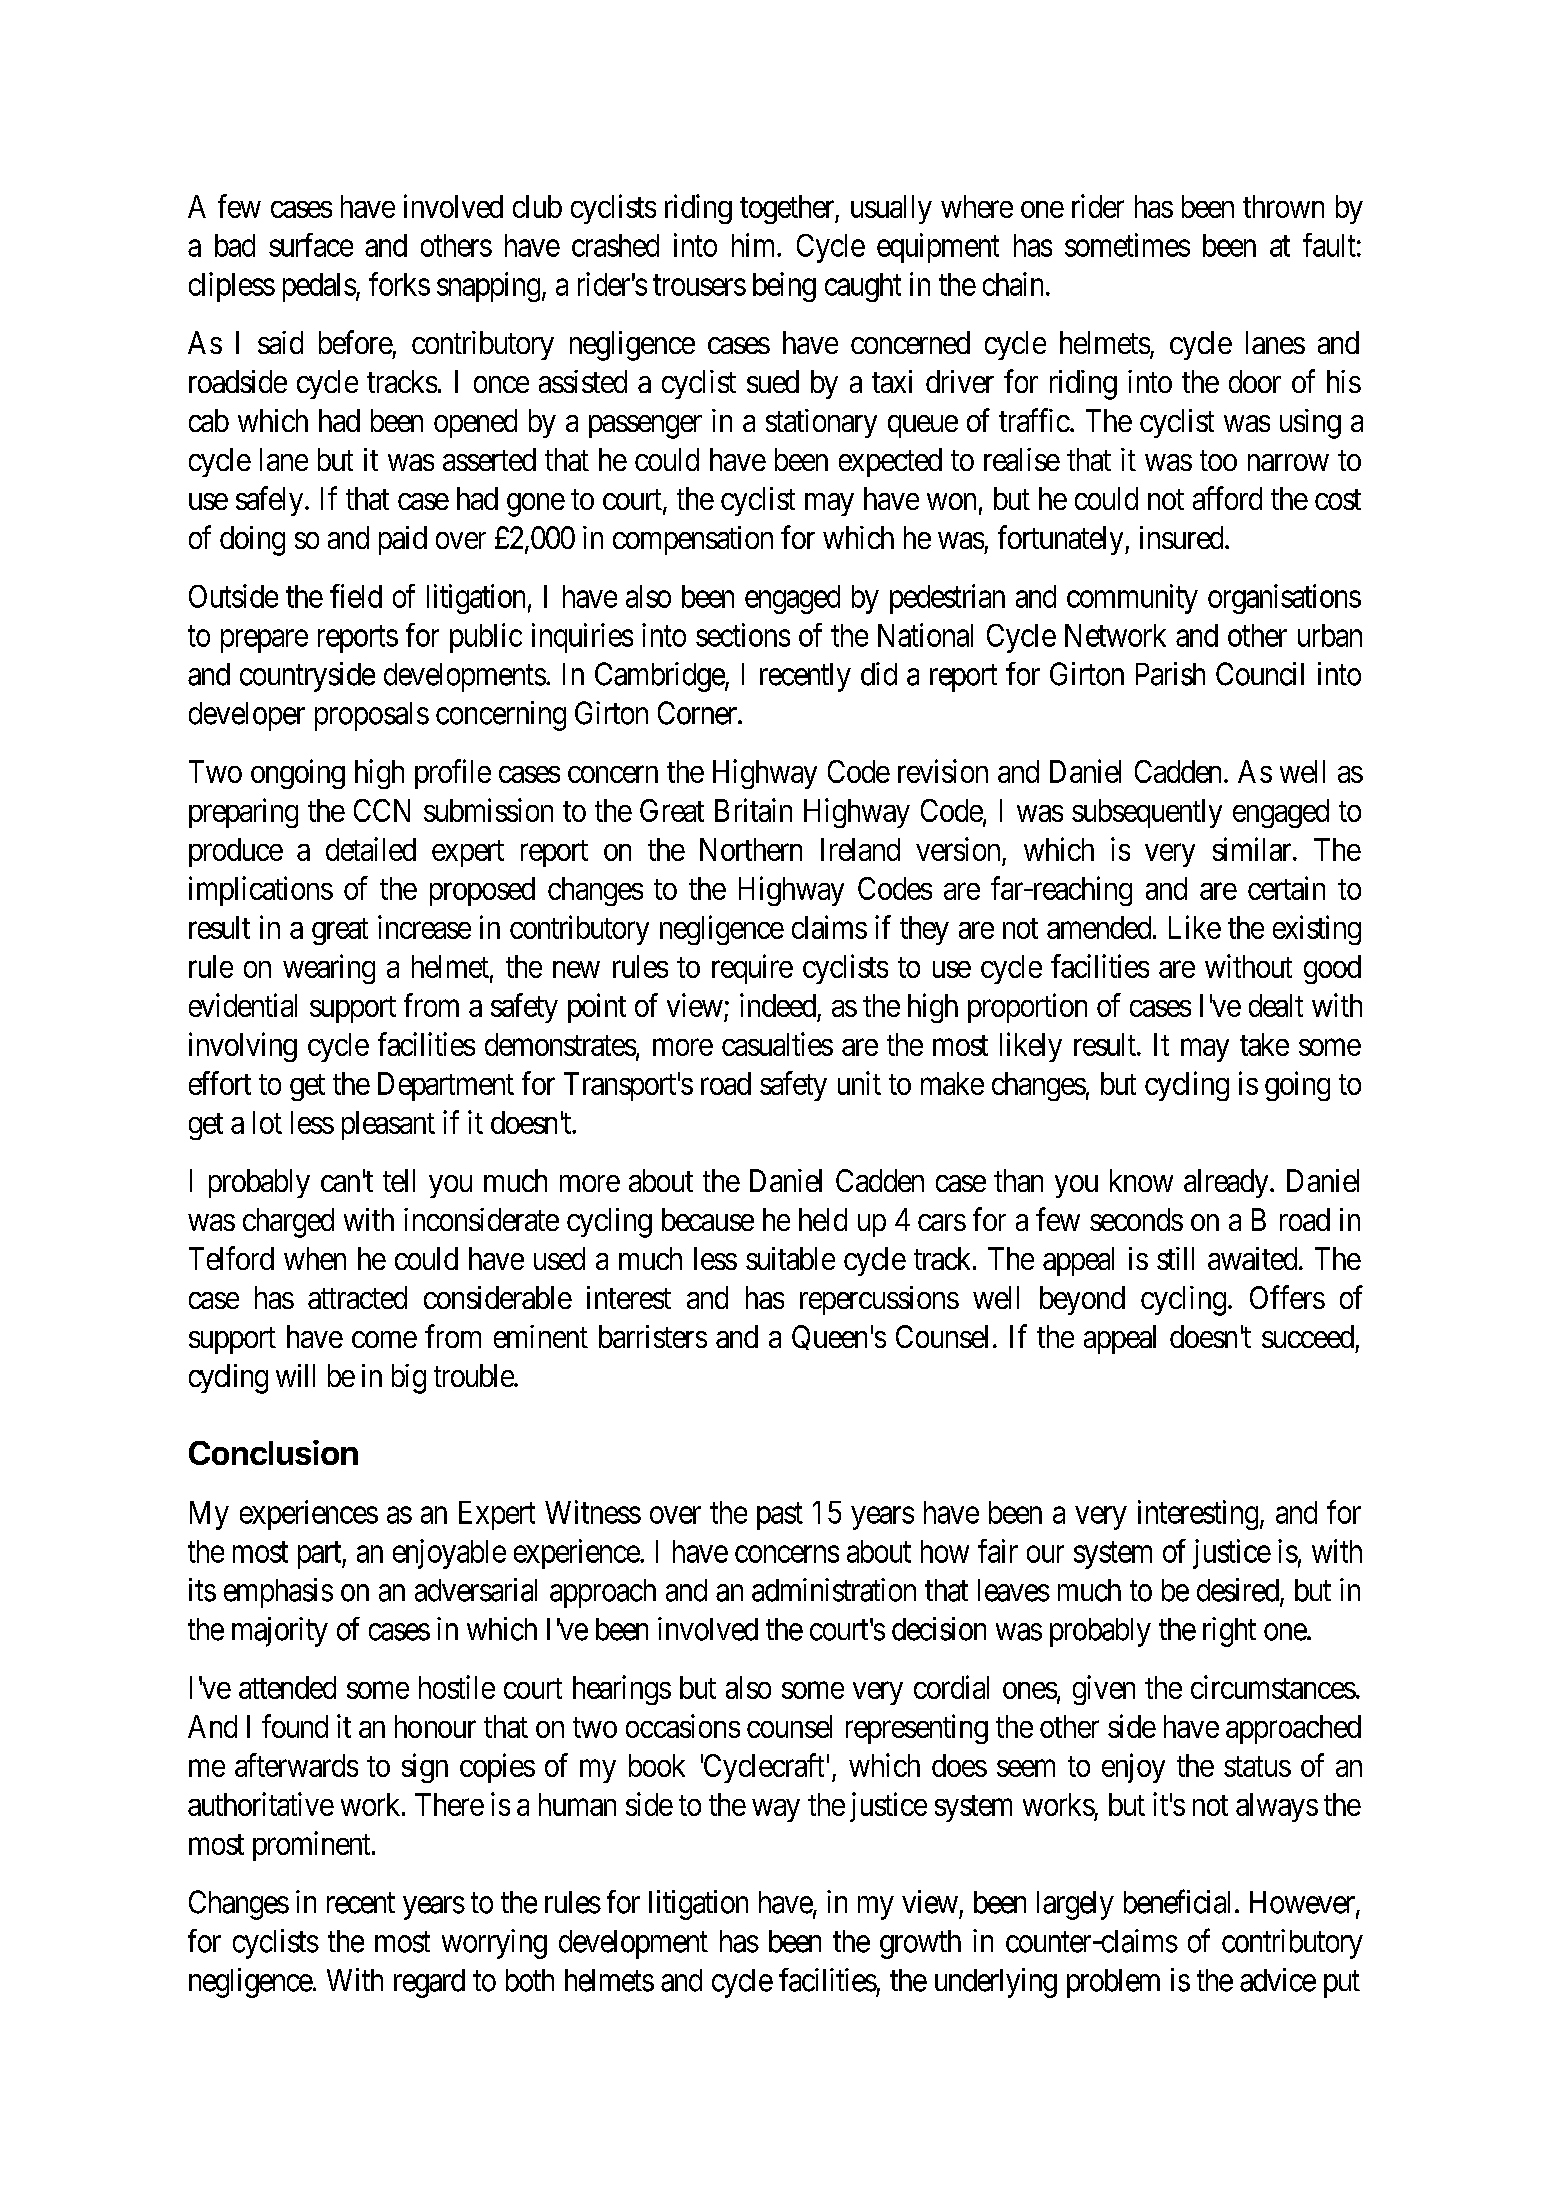 This screenshot has width=1549, height=2188. Describe the element at coordinates (1180, 1901) in the screenshot. I see `beneficial` at that location.
